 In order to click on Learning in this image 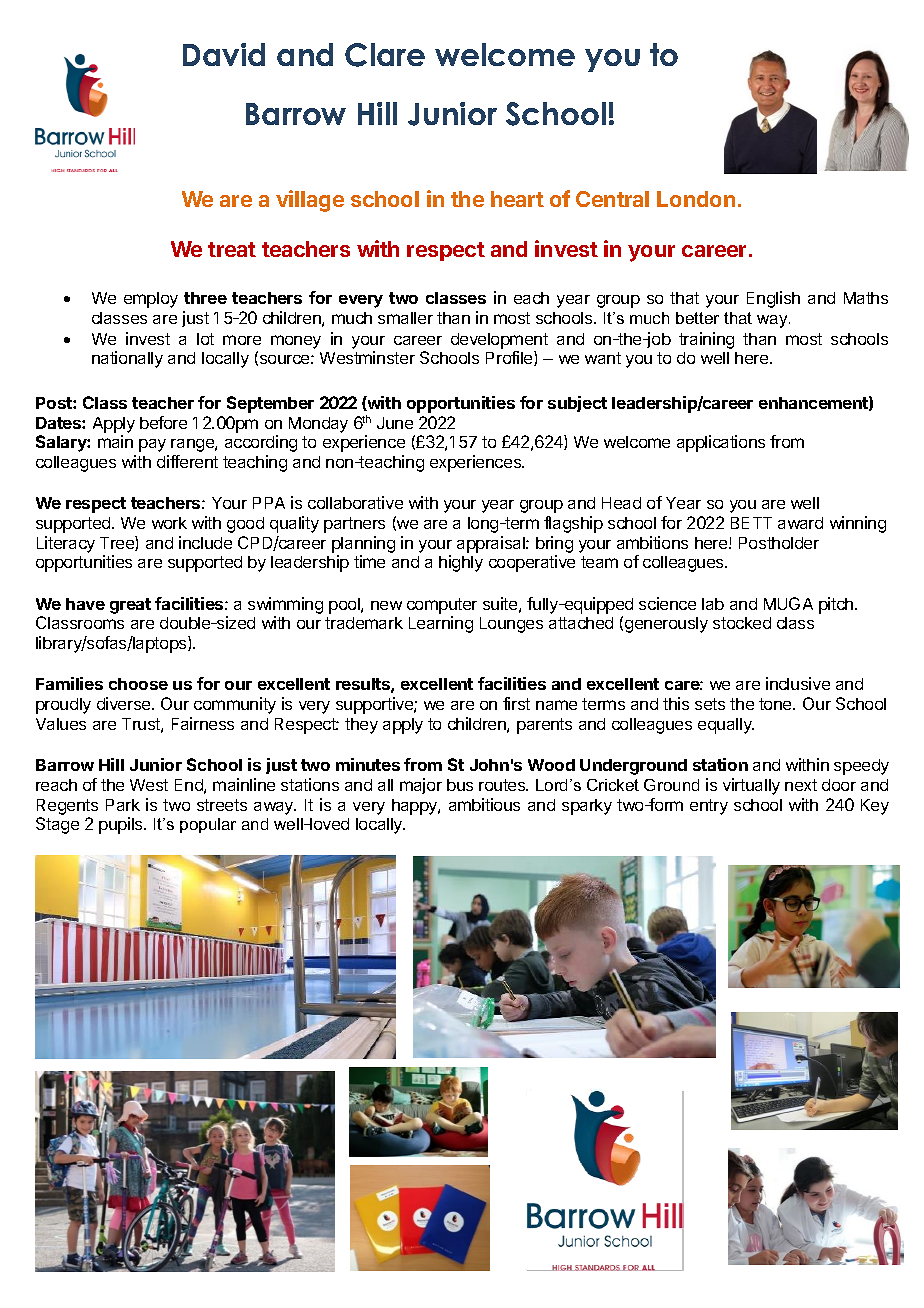, I will do `click(441, 624)`.
